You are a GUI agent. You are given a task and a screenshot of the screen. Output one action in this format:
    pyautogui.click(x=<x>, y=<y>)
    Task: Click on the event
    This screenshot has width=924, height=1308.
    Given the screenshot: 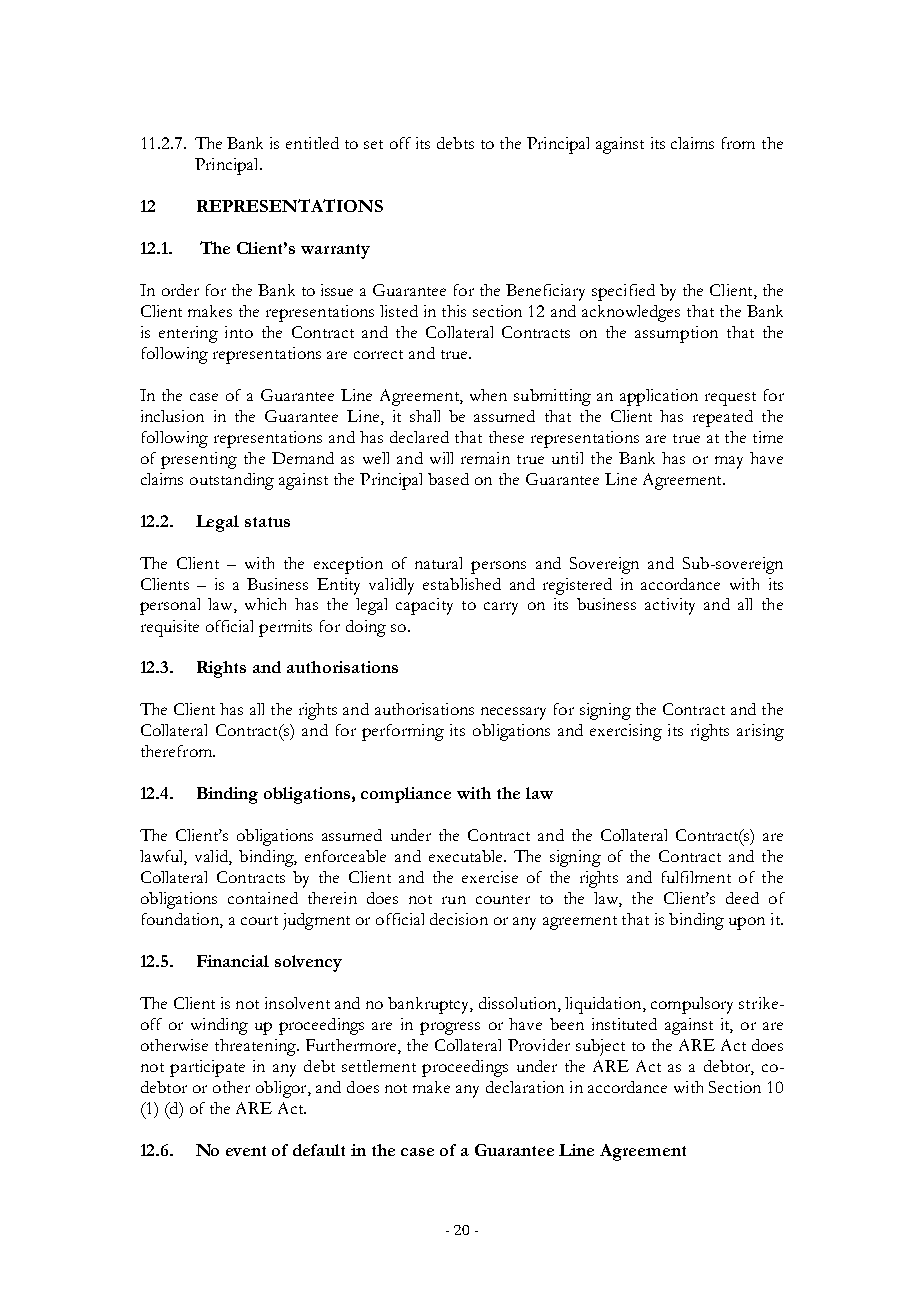 What is the action you would take?
    pyautogui.click(x=246, y=1151)
